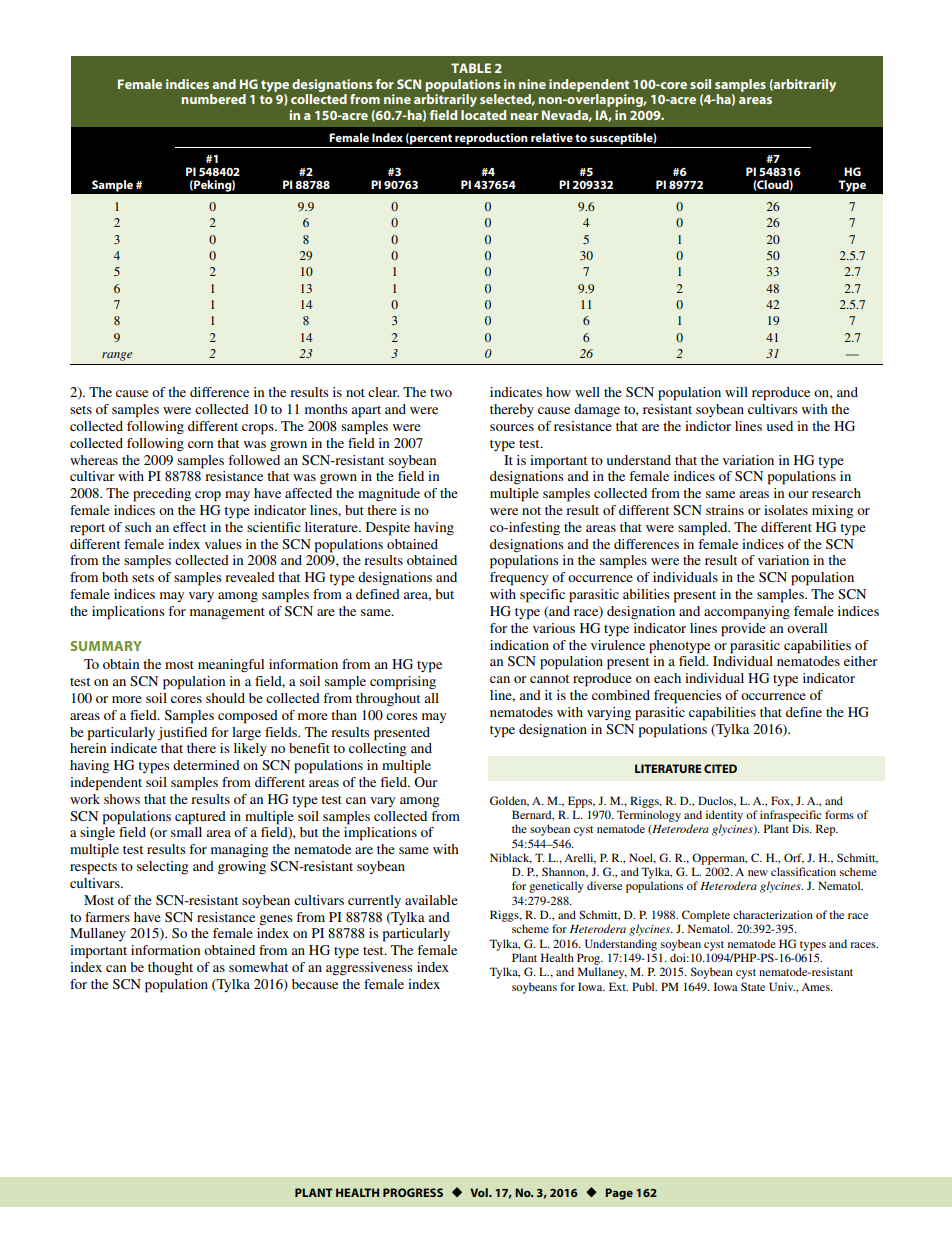 Image resolution: width=952 pixels, height=1233 pixels. I want to click on management, so click(227, 614).
